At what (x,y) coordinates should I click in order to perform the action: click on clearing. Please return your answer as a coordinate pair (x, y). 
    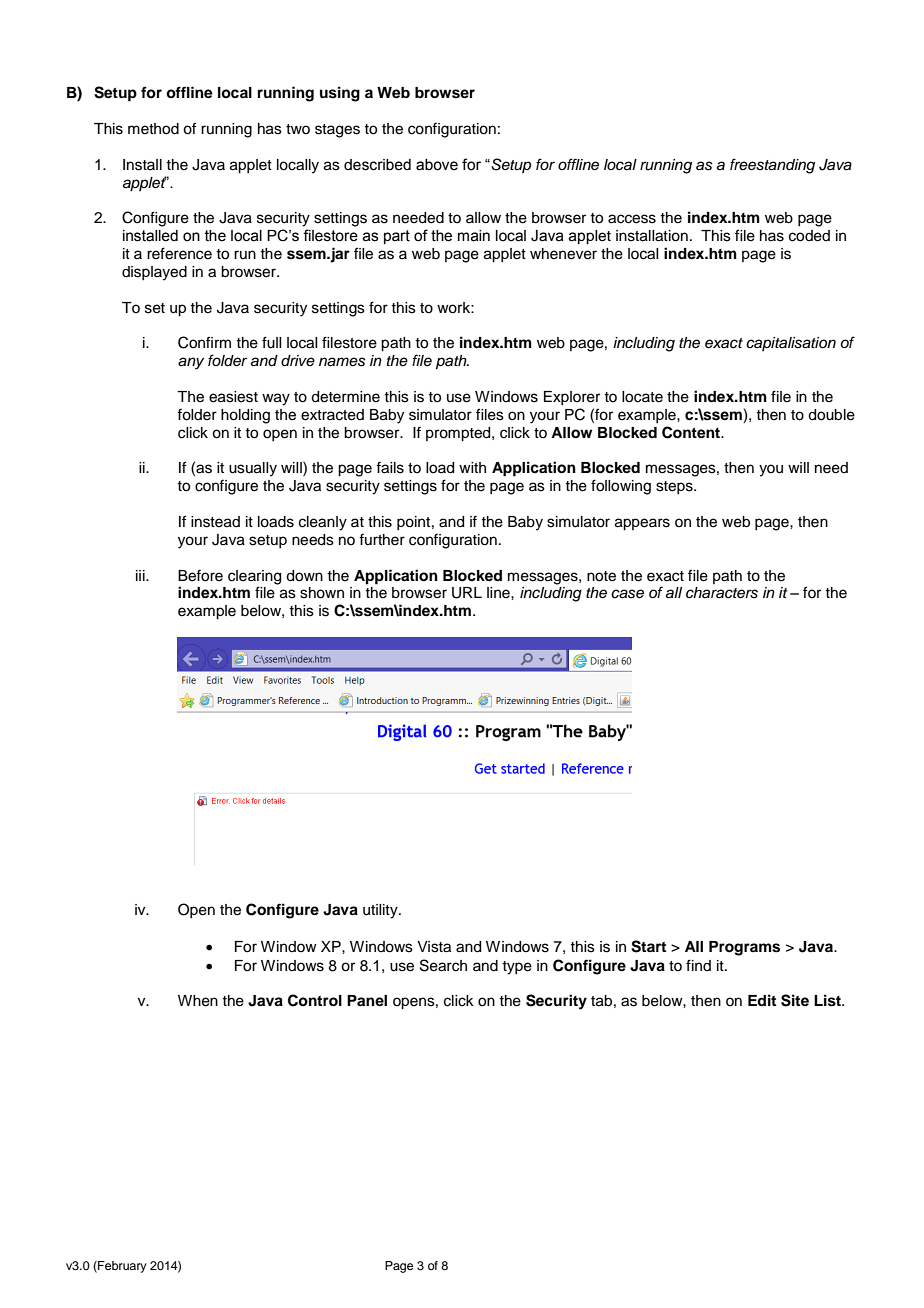
    Looking at the image, I should click on (254, 577).
